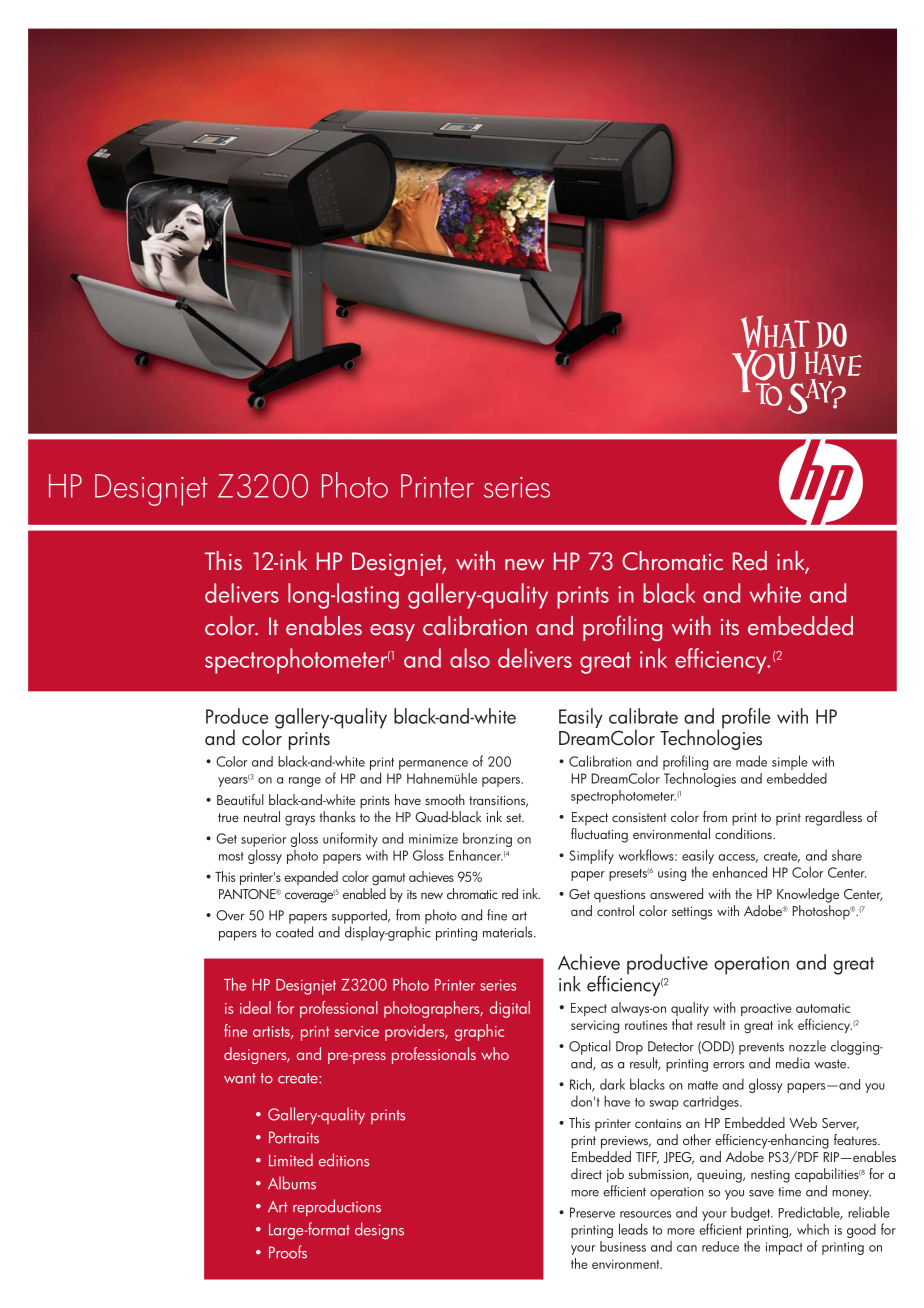 This screenshot has height=1308, width=924. What do you see at coordinates (470, 658) in the screenshot?
I see `also` at bounding box center [470, 658].
